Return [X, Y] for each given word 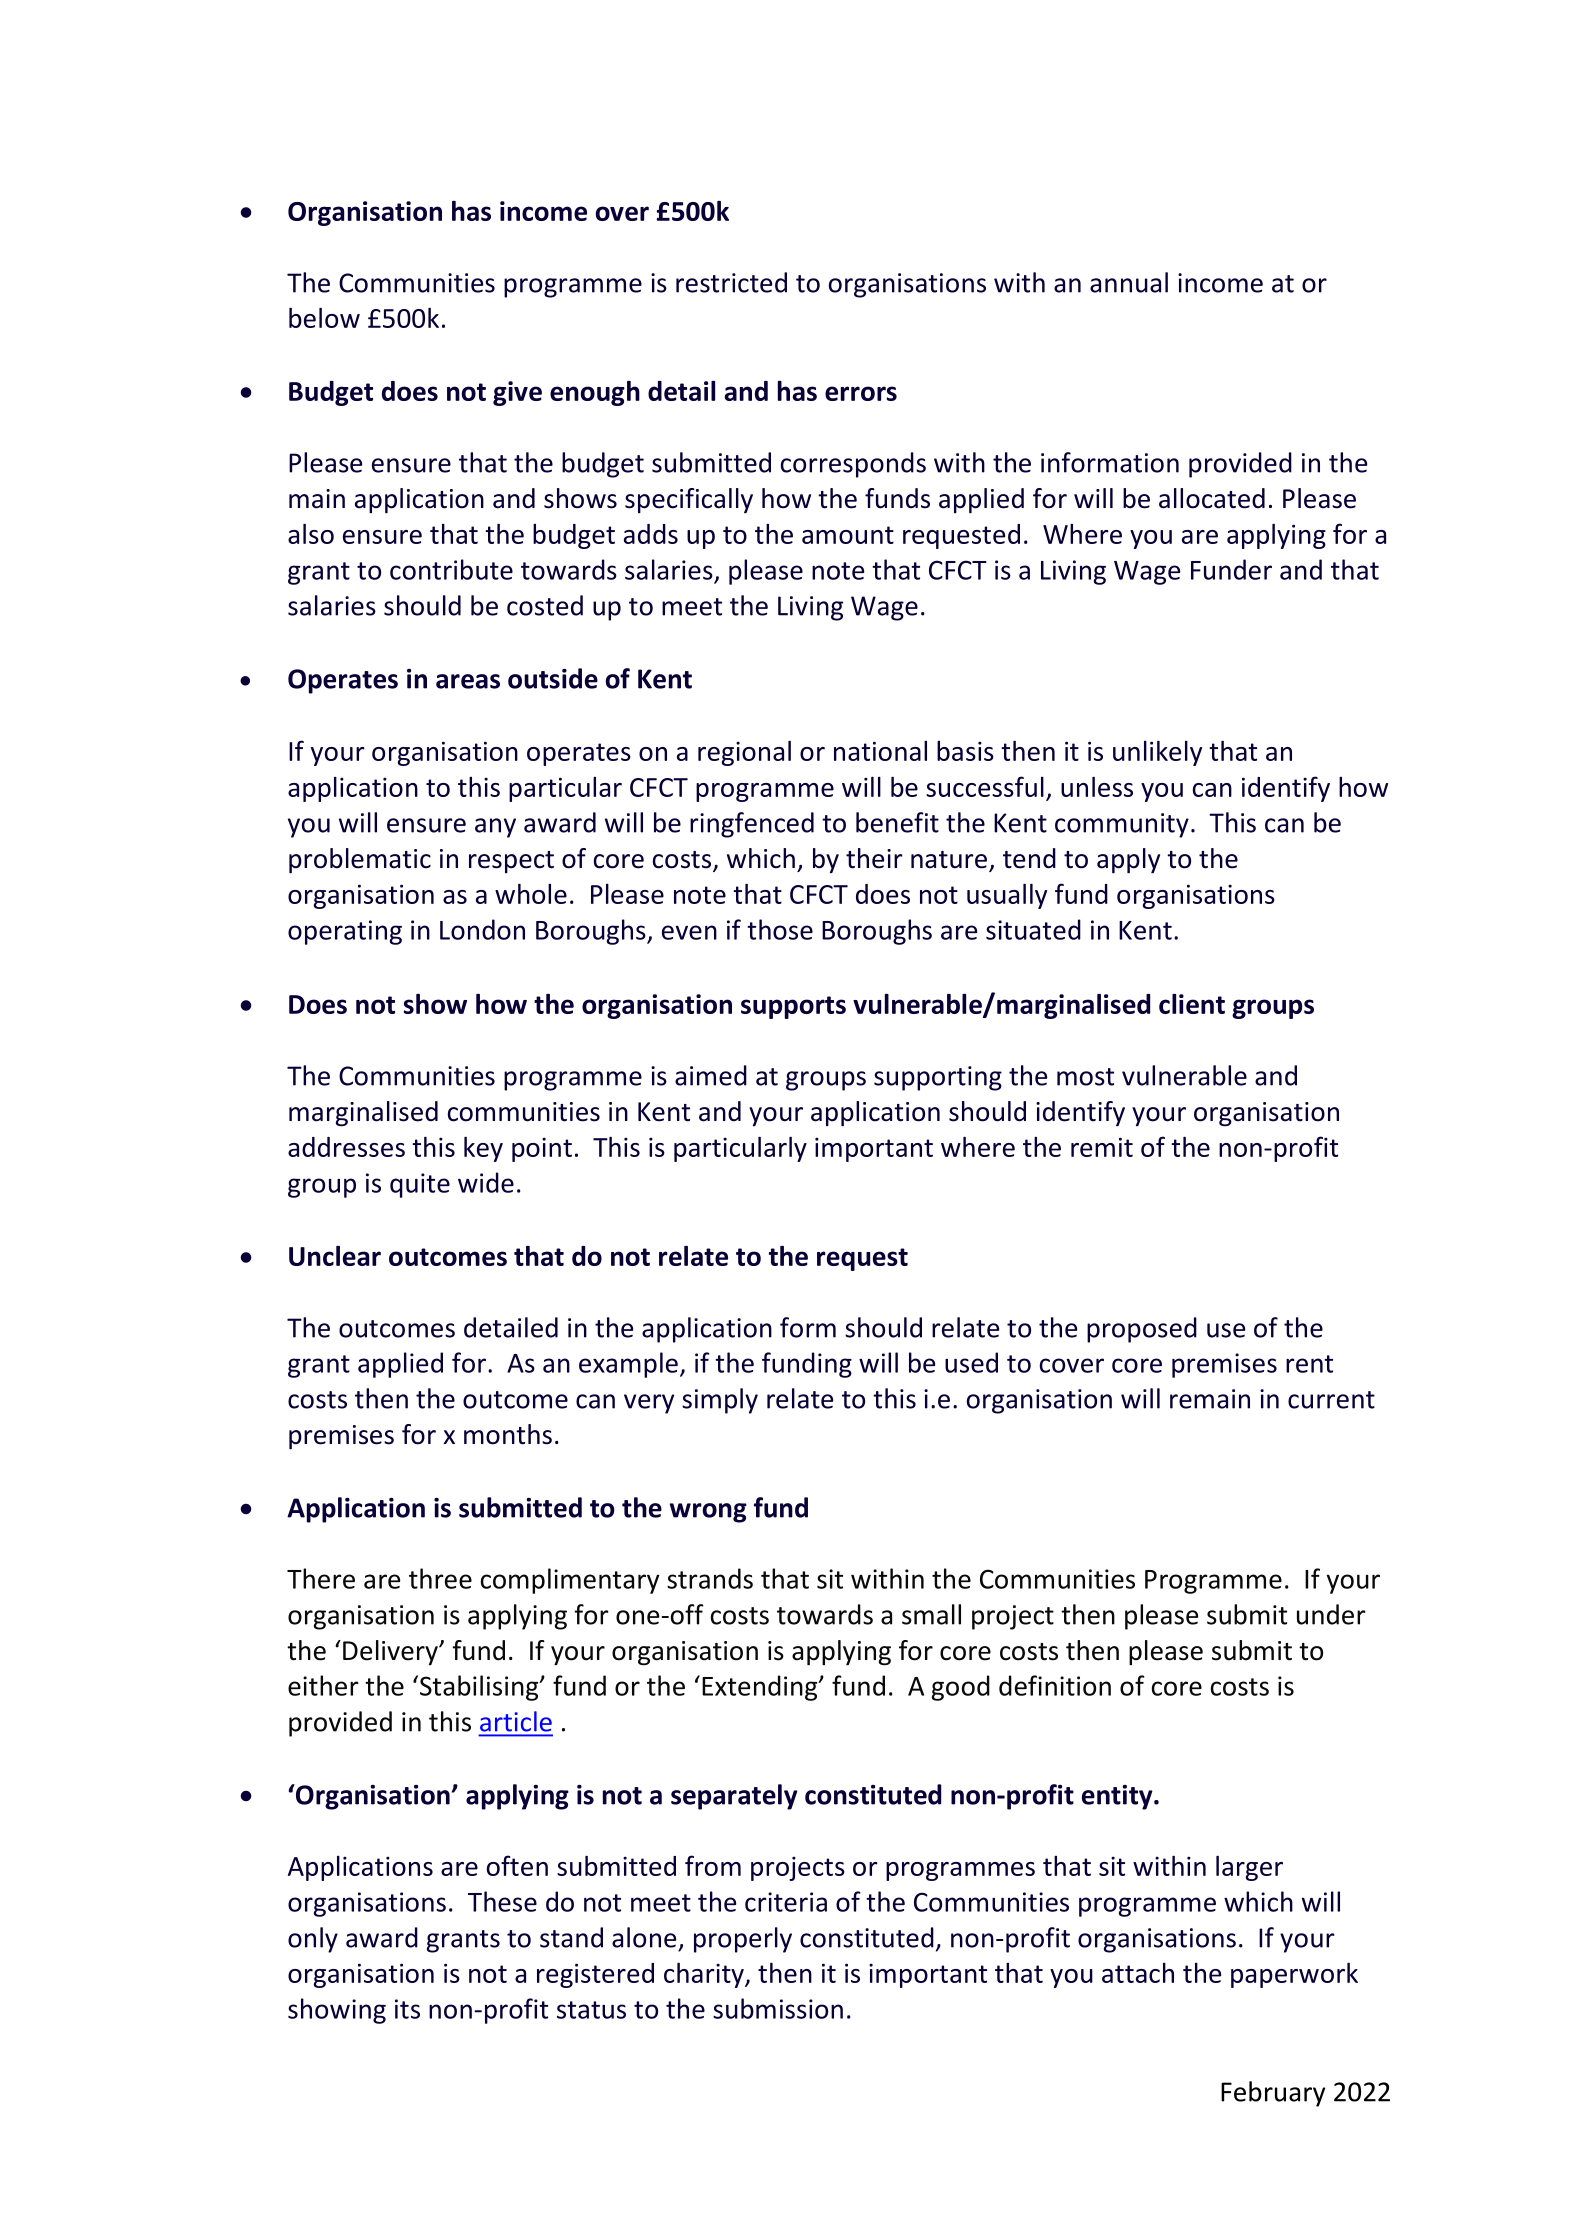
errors [861, 393]
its [407, 2009]
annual [1129, 282]
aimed [711, 1075]
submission [778, 2008]
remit [1102, 1147]
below [324, 318]
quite [420, 1185]
